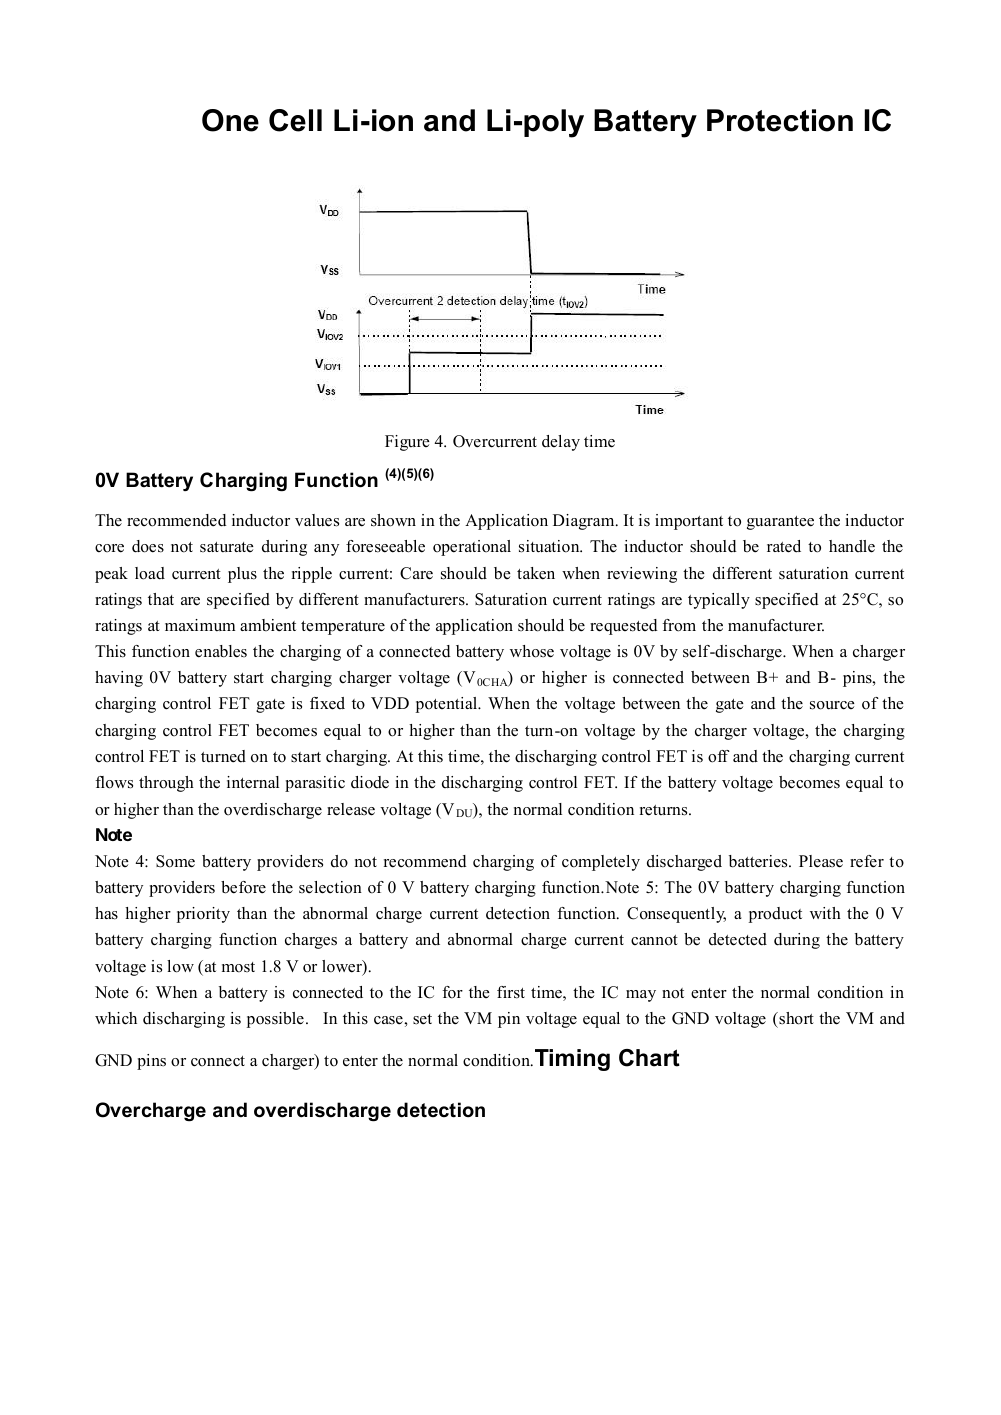 This page has width=1001, height=1415. Describe the element at coordinates (511, 992) in the page. I see `first` at that location.
